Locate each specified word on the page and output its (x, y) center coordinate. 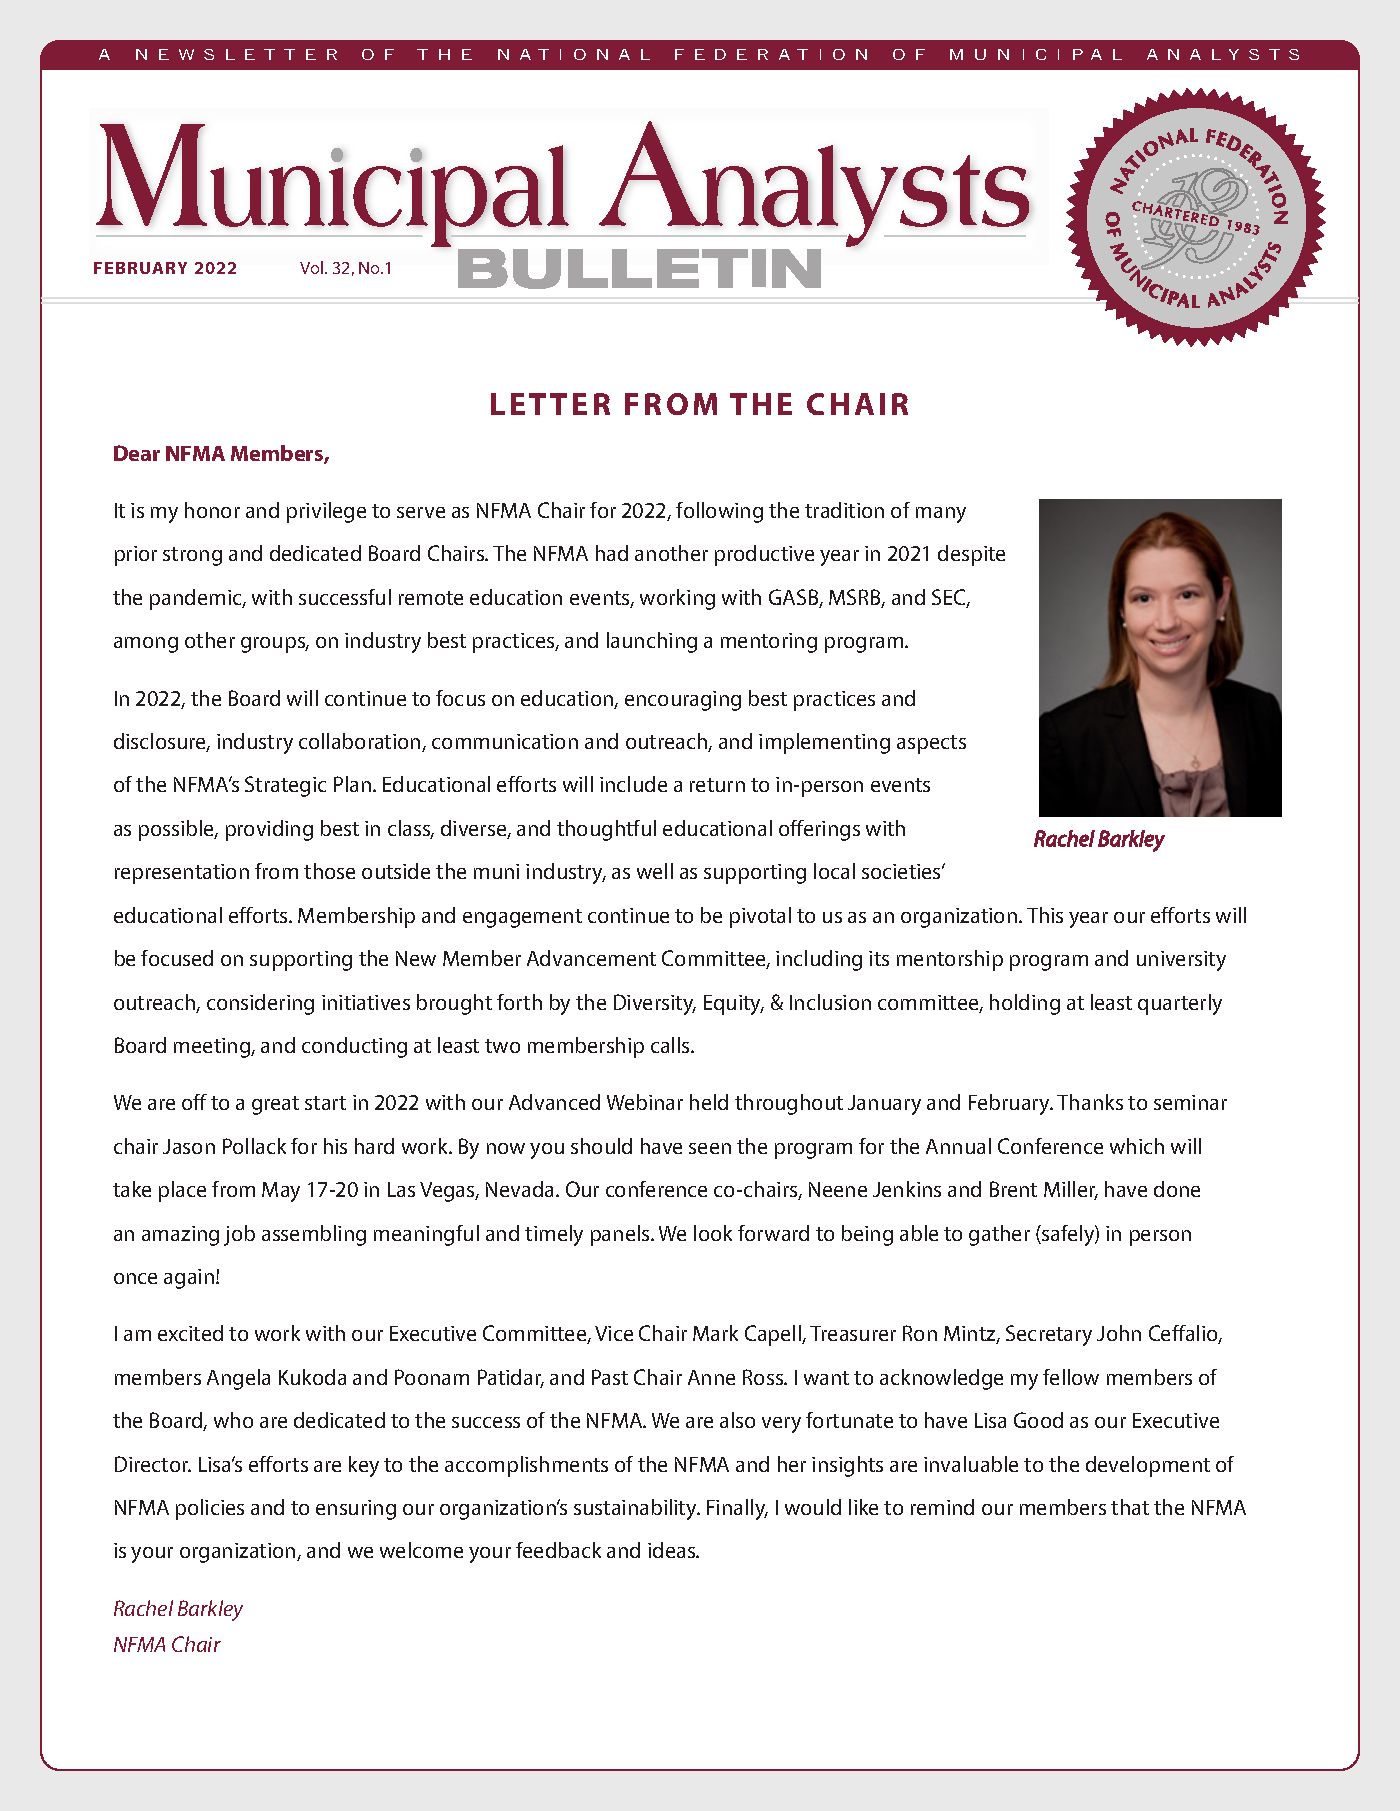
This (1045, 915)
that (1130, 1507)
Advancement (591, 958)
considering (260, 1004)
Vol (313, 267)
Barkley (210, 1610)
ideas (673, 1550)
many (941, 515)
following (719, 512)
